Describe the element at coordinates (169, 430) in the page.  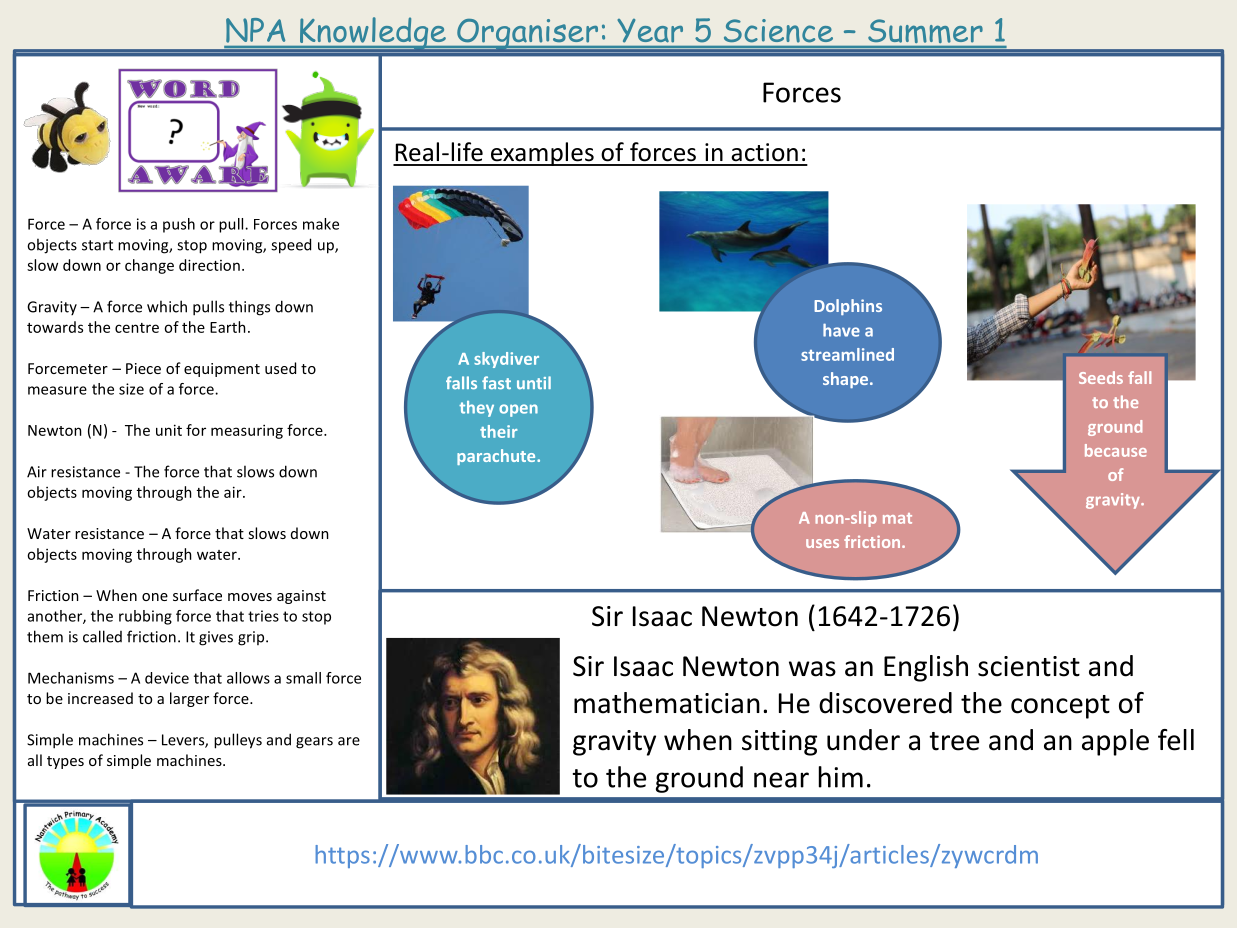
I see `unit` at that location.
